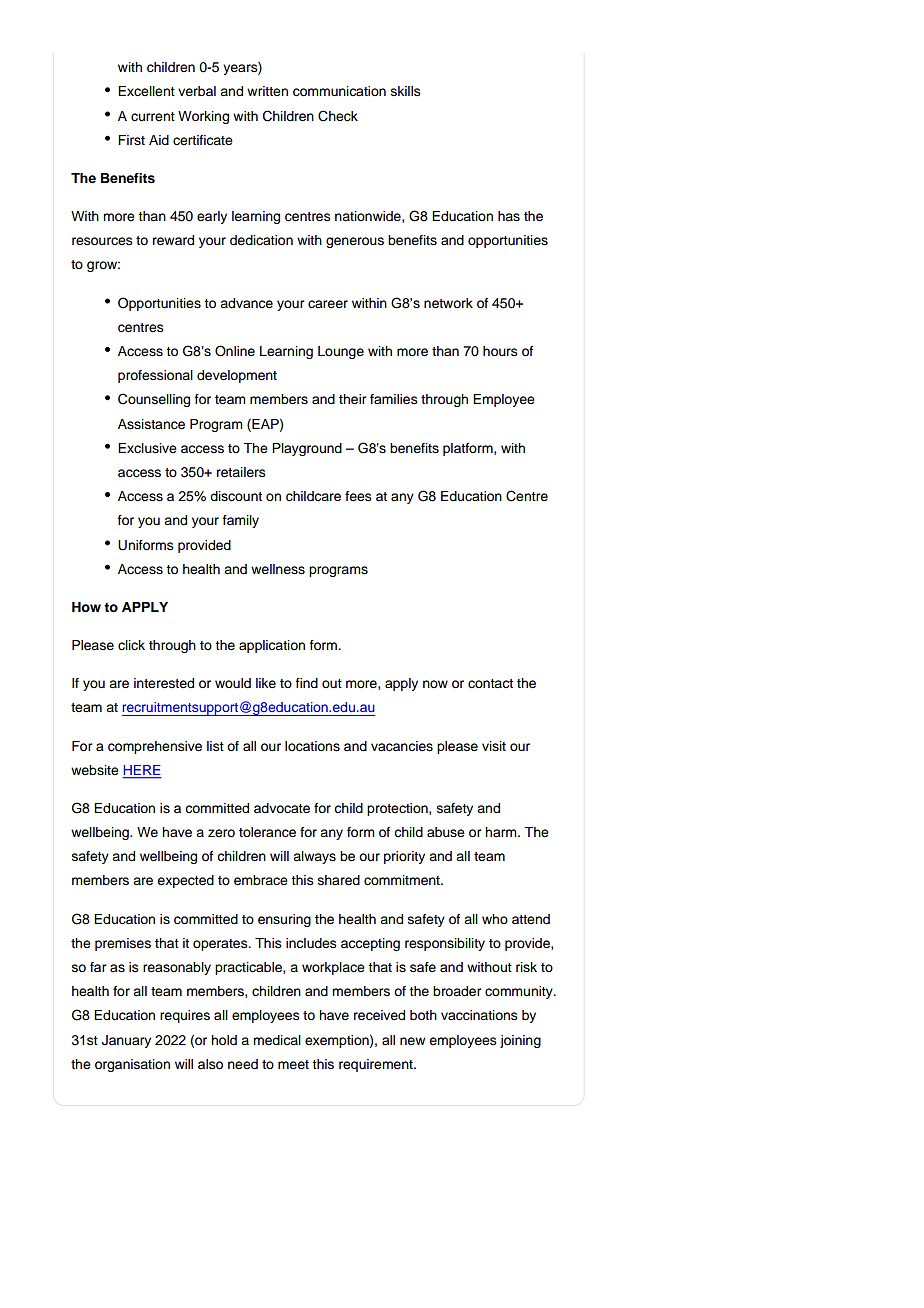 This page has width=924, height=1308. I want to click on January, so click(126, 1041).
